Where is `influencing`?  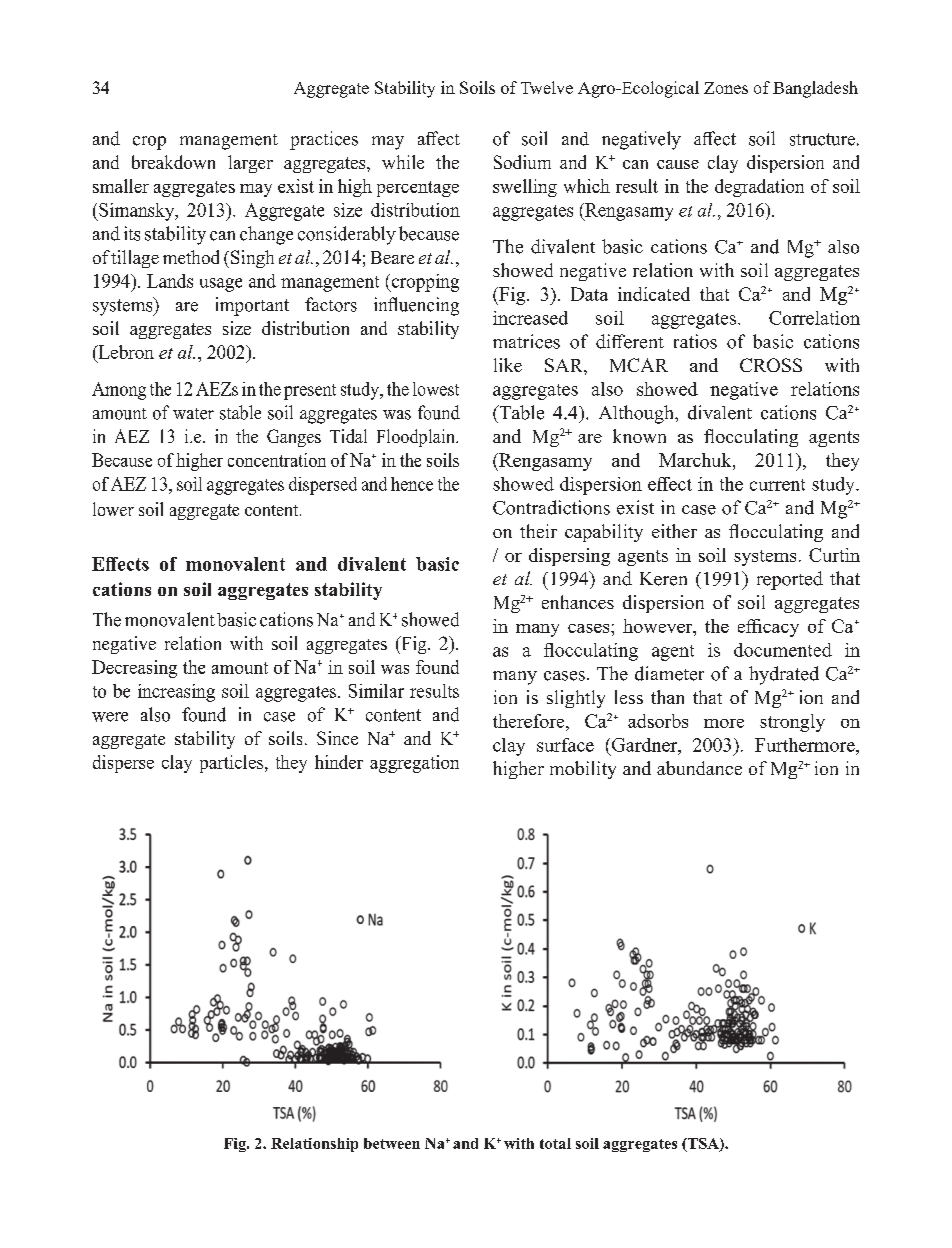
influencing is located at coordinates (416, 306).
